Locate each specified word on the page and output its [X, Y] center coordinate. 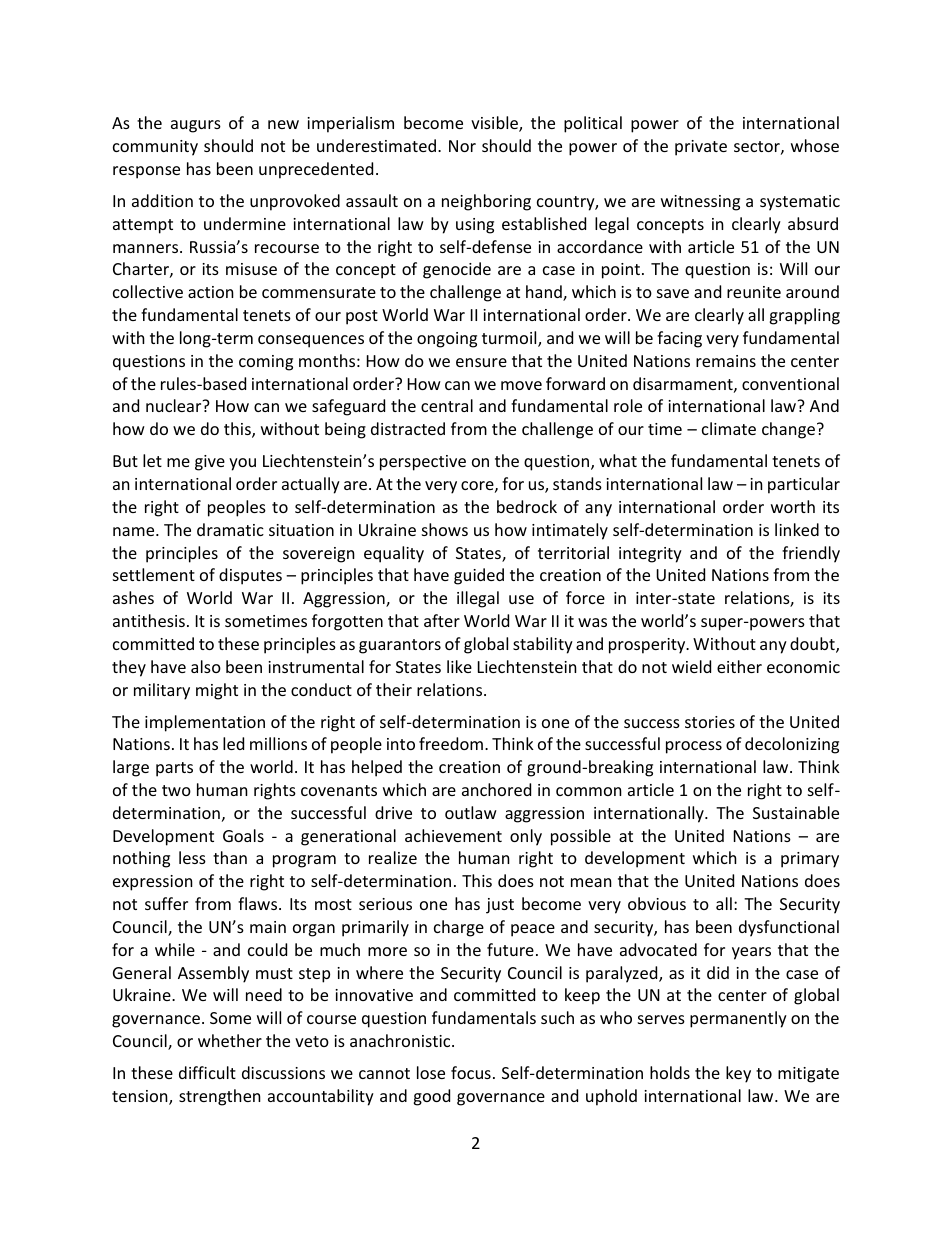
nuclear [175, 405]
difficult [207, 1072]
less [192, 857]
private [701, 148]
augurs [196, 126]
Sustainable [796, 812]
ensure [481, 362]
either [739, 666]
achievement [453, 835]
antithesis [149, 620]
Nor [462, 146]
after [442, 620]
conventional [790, 383]
